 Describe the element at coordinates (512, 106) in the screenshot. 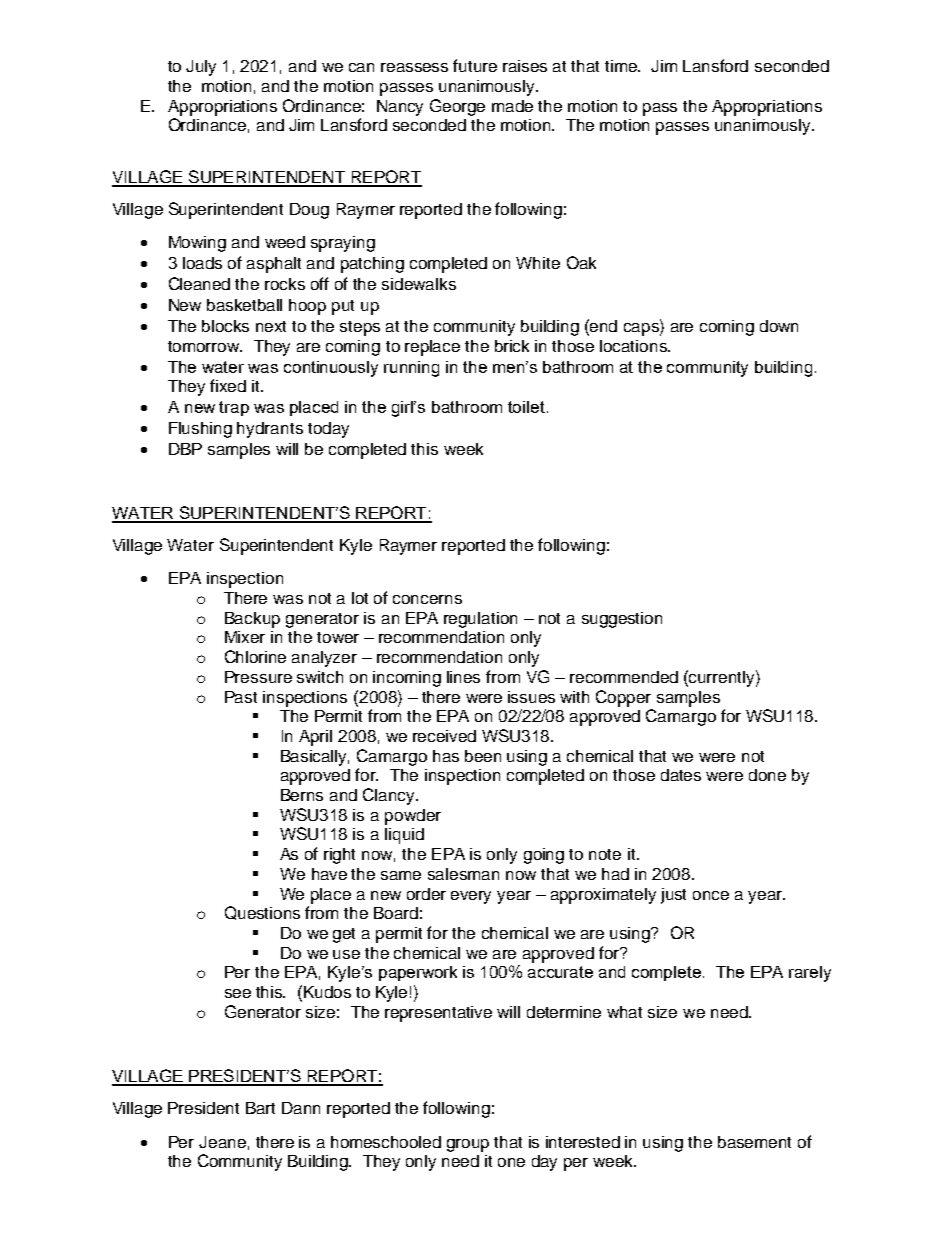

I see `made` at that location.
